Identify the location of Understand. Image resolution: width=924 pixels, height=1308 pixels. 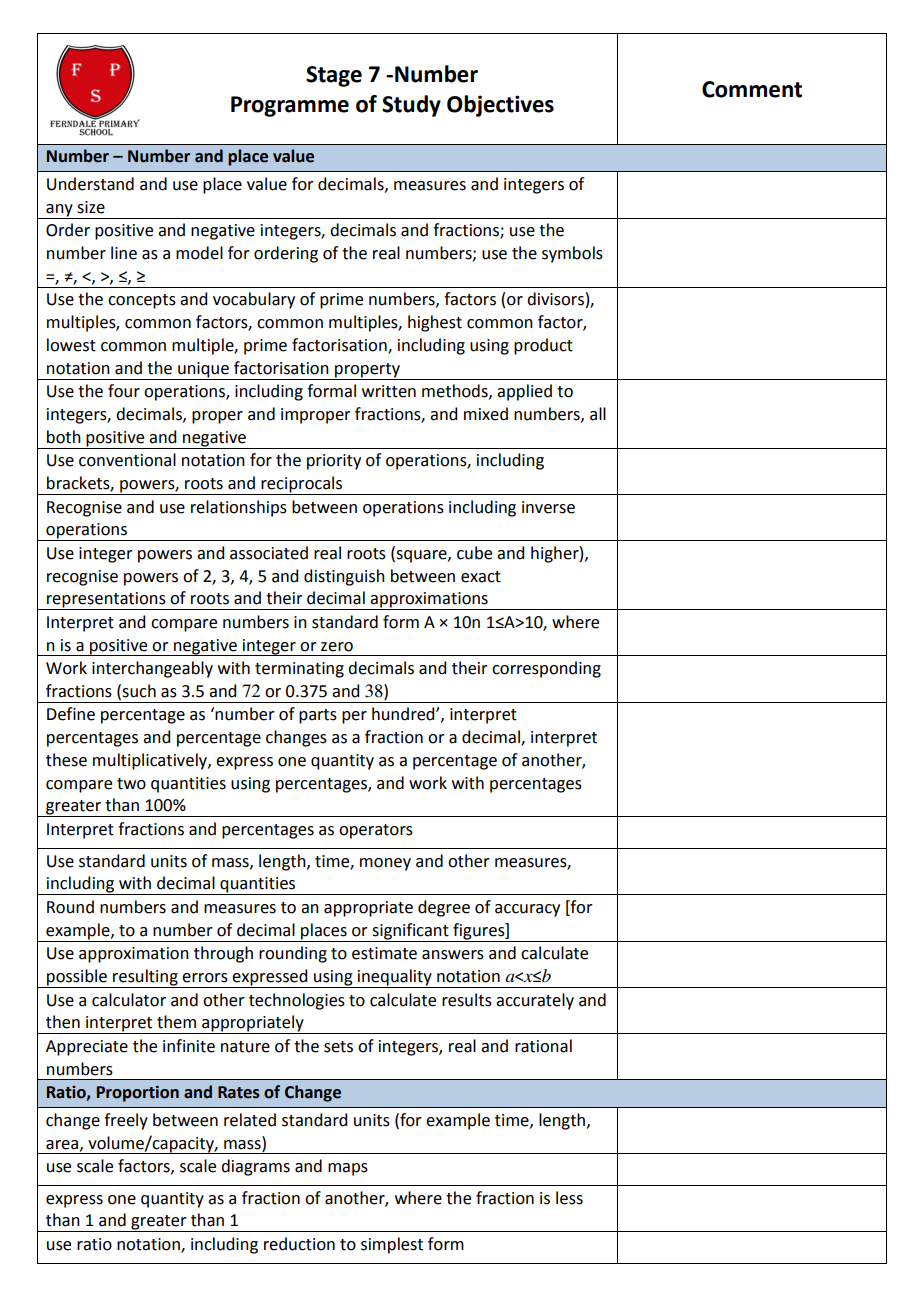
(90, 184).
